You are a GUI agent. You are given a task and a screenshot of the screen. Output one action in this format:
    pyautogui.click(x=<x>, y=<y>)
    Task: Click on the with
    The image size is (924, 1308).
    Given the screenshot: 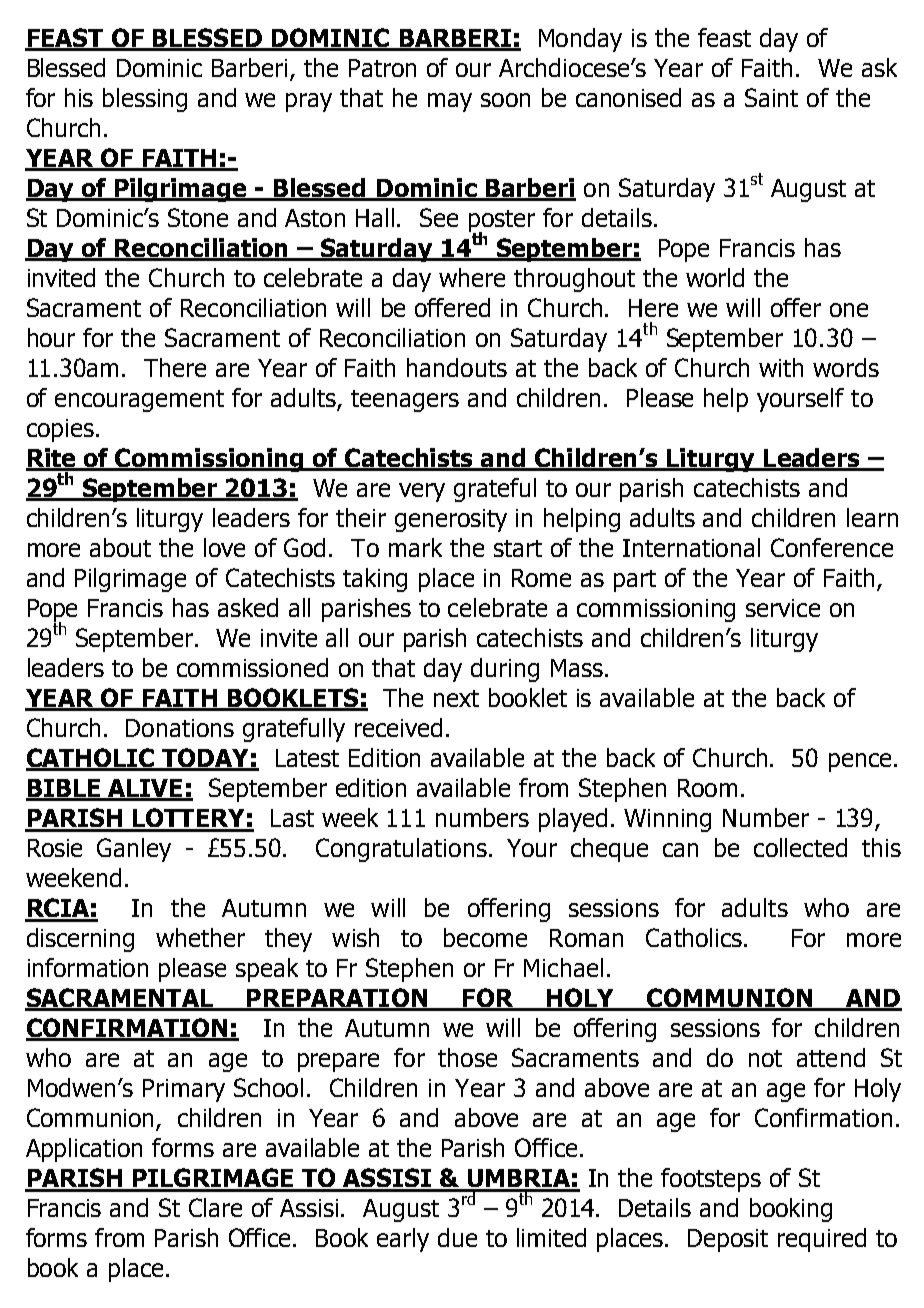 What is the action you would take?
    pyautogui.click(x=781, y=367)
